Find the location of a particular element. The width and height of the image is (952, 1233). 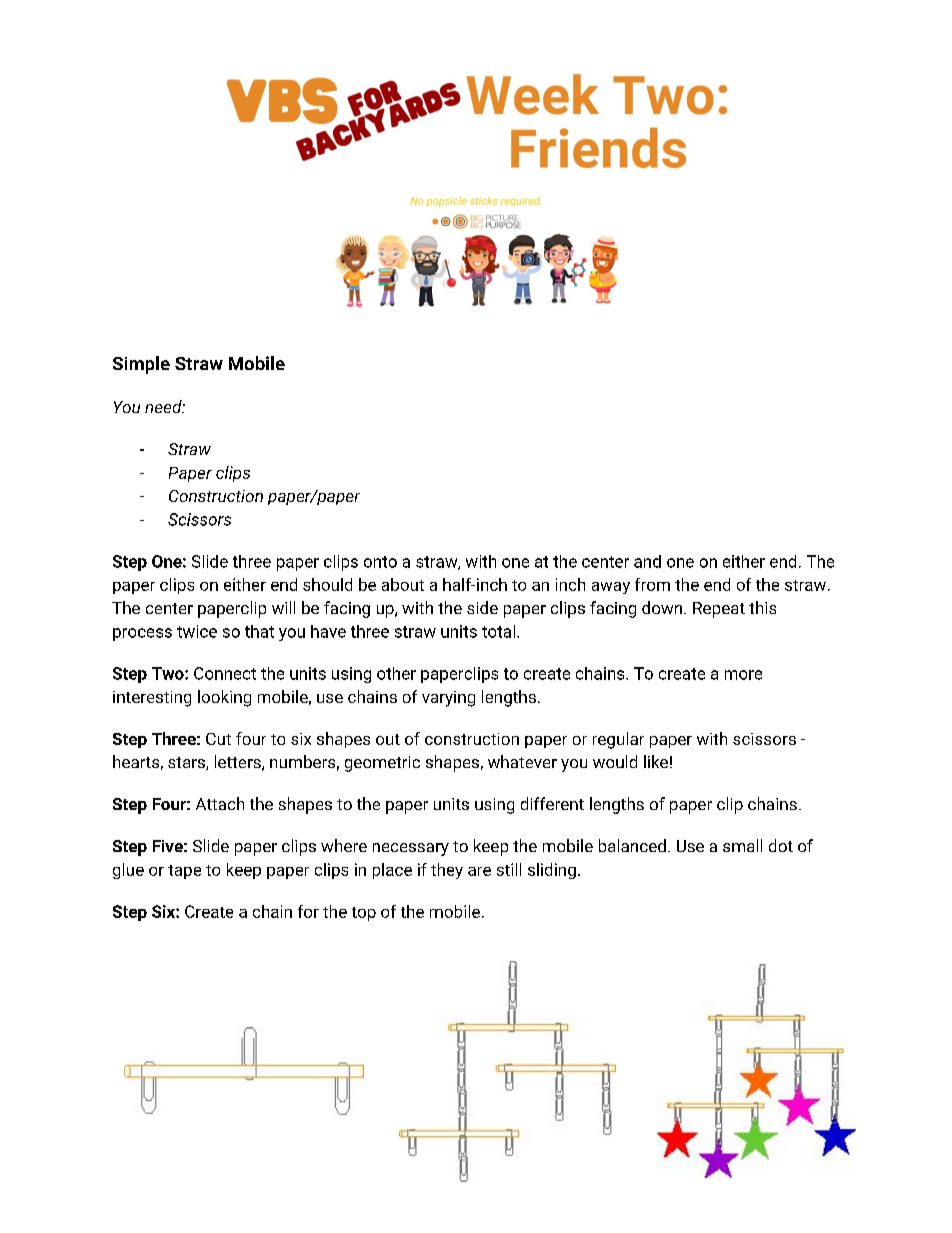

regular is located at coordinates (618, 740).
